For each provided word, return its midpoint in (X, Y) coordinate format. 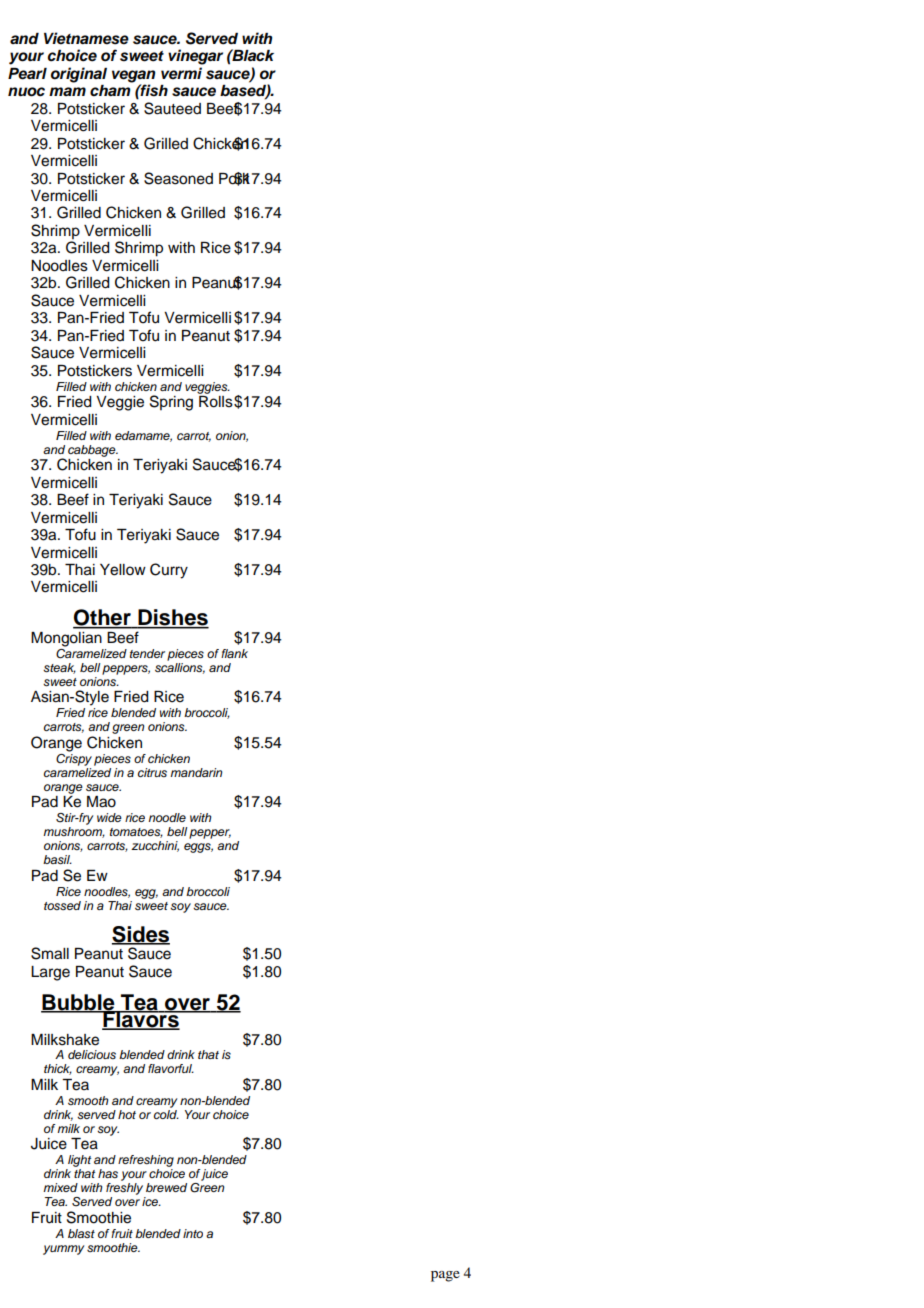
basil (57, 860)
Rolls (216, 402)
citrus (152, 772)
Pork (236, 179)
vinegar (195, 57)
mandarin (196, 772)
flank (234, 653)
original (79, 75)
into (193, 1233)
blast (81, 1233)
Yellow (123, 570)
